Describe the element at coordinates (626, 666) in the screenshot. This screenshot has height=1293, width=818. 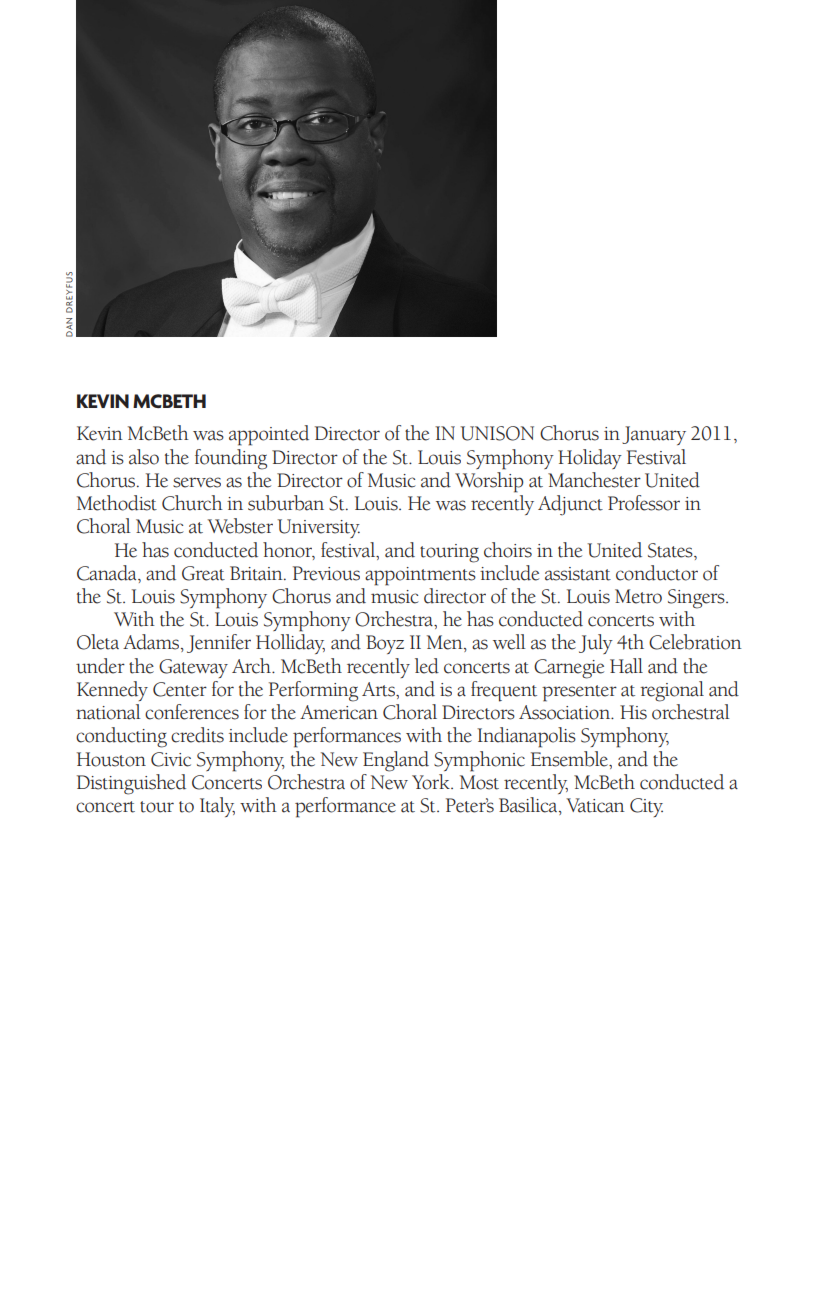
I see `Hall` at that location.
